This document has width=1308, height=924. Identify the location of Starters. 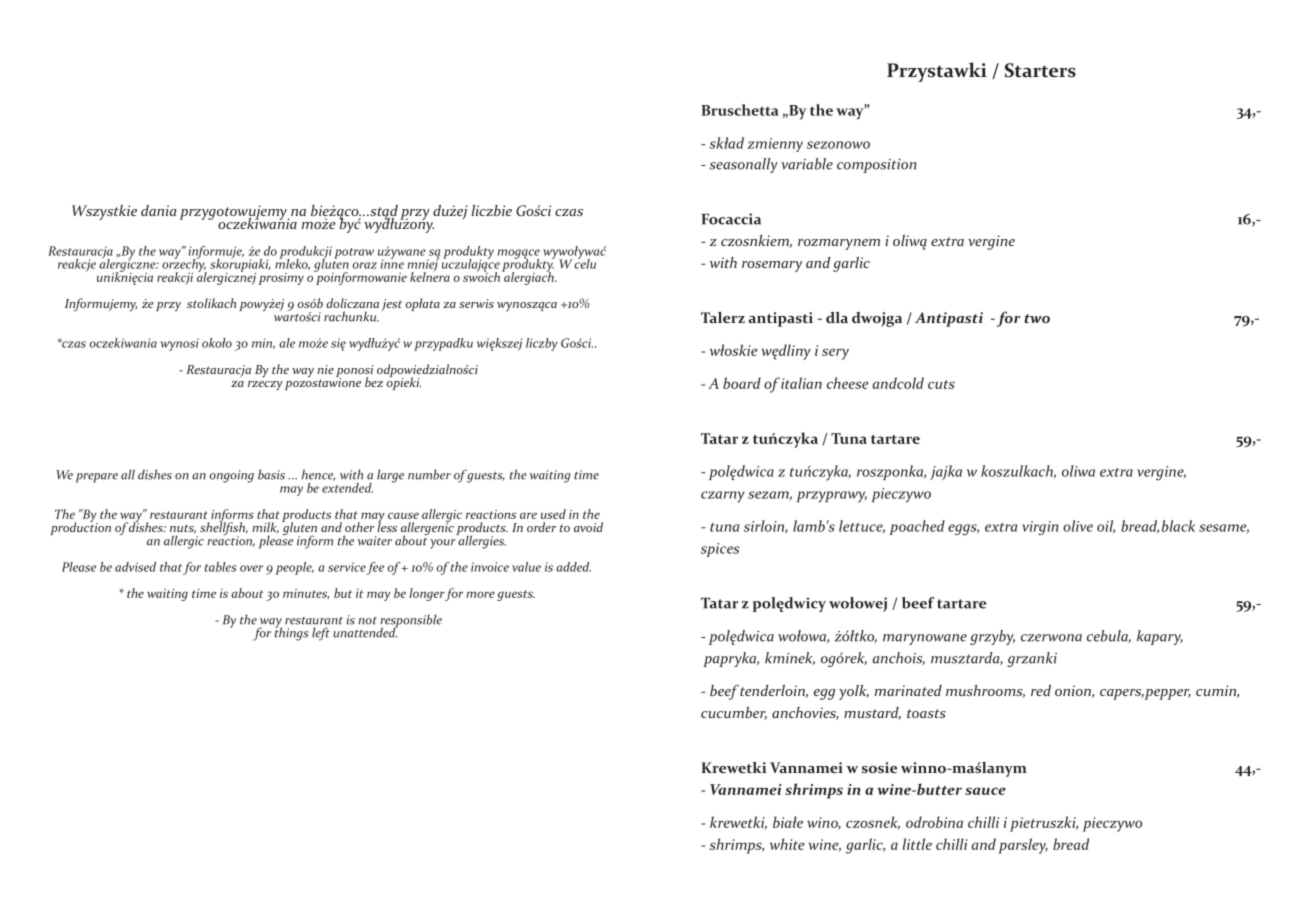
(1040, 70).
